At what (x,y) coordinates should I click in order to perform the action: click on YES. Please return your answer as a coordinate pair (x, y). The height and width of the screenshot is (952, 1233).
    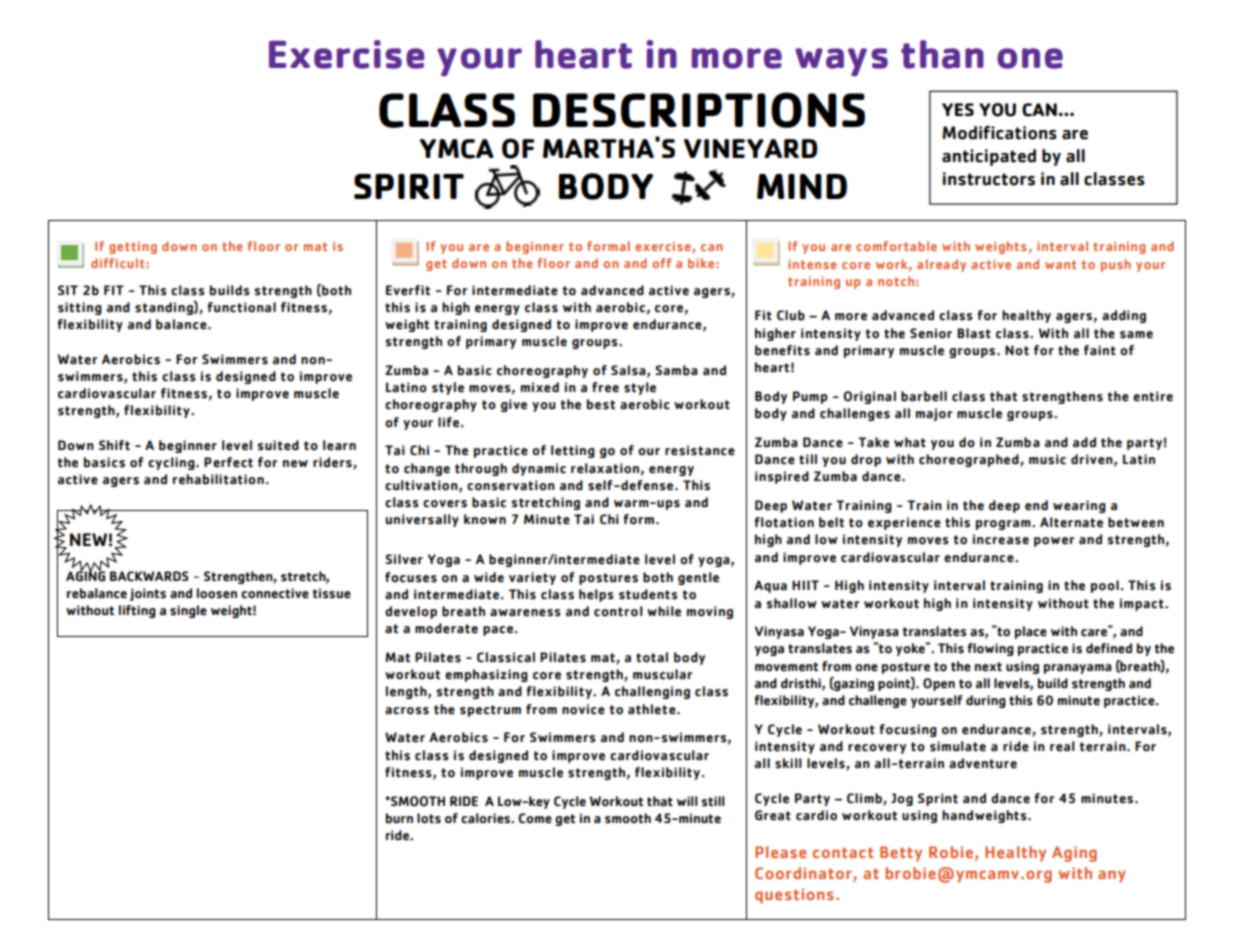
    Looking at the image, I should click on (958, 109).
